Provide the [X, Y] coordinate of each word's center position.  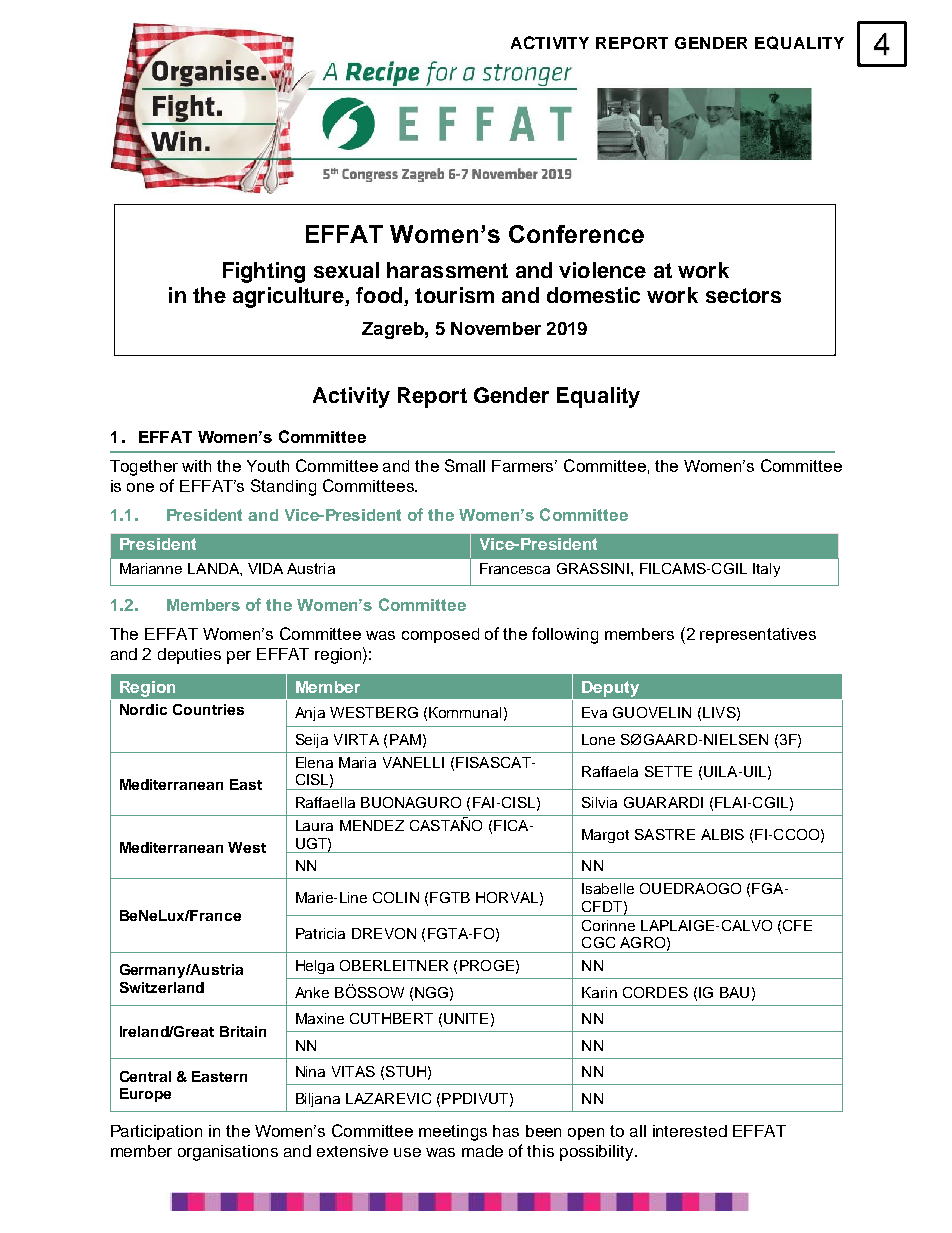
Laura [314, 825]
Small [465, 465]
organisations [228, 1153]
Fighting [264, 272]
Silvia [599, 802]
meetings [453, 1133]
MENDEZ [372, 825]
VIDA [265, 568]
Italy [766, 570]
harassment [447, 270]
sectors [743, 295]
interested [690, 1131]
